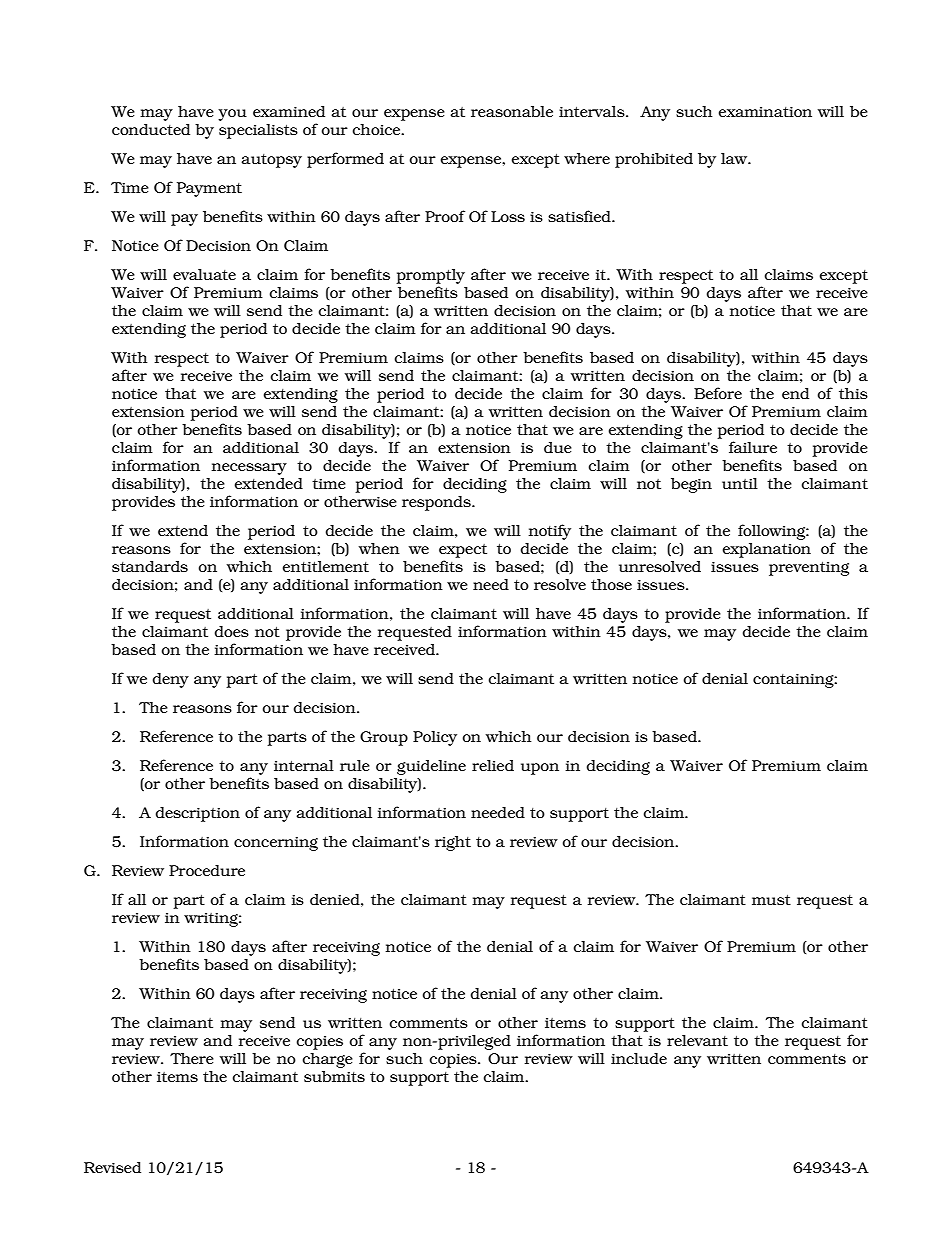  Describe the element at coordinates (232, 115) in the screenshot. I see `you` at that location.
